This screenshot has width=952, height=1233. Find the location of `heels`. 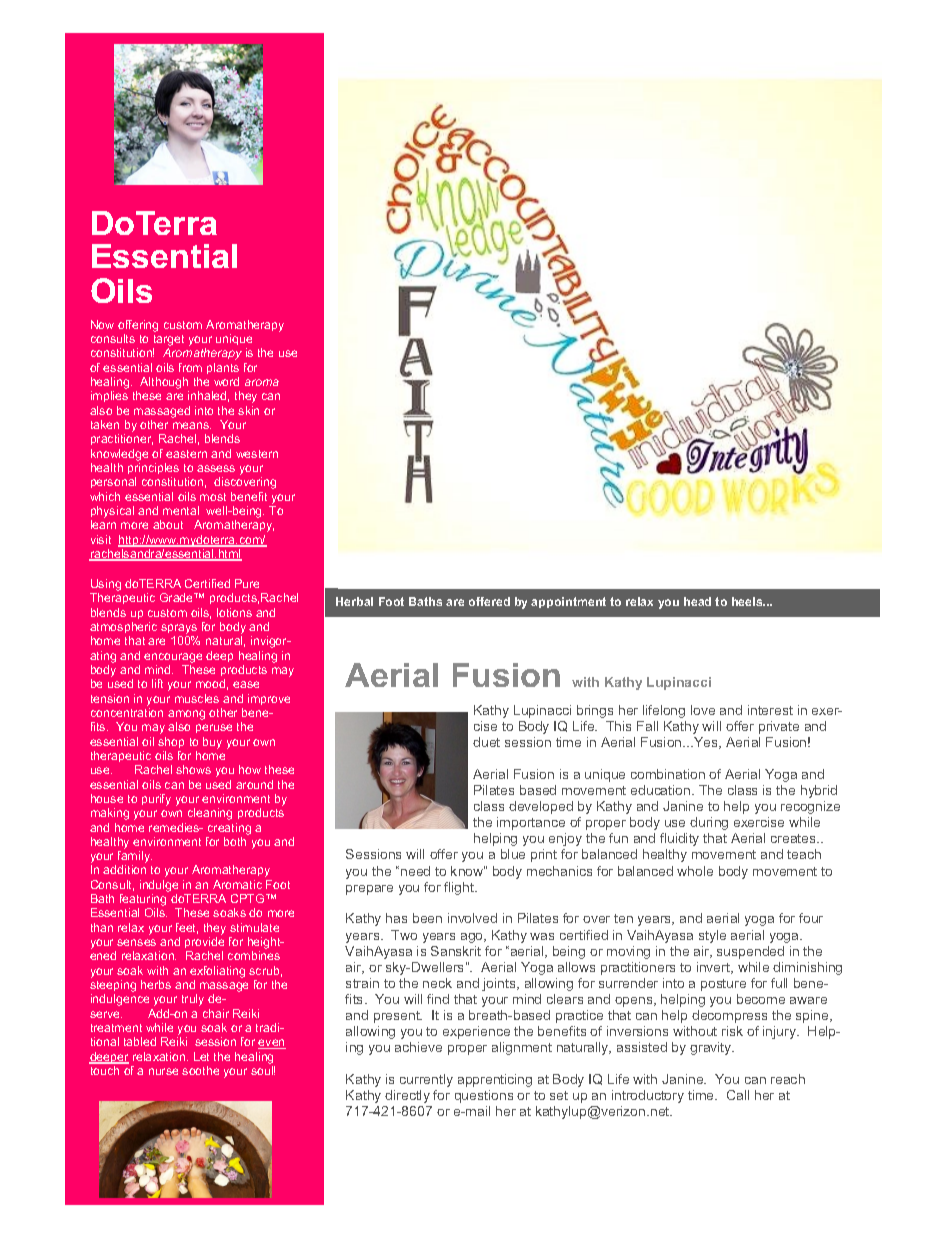

heels is located at coordinates (748, 601).
